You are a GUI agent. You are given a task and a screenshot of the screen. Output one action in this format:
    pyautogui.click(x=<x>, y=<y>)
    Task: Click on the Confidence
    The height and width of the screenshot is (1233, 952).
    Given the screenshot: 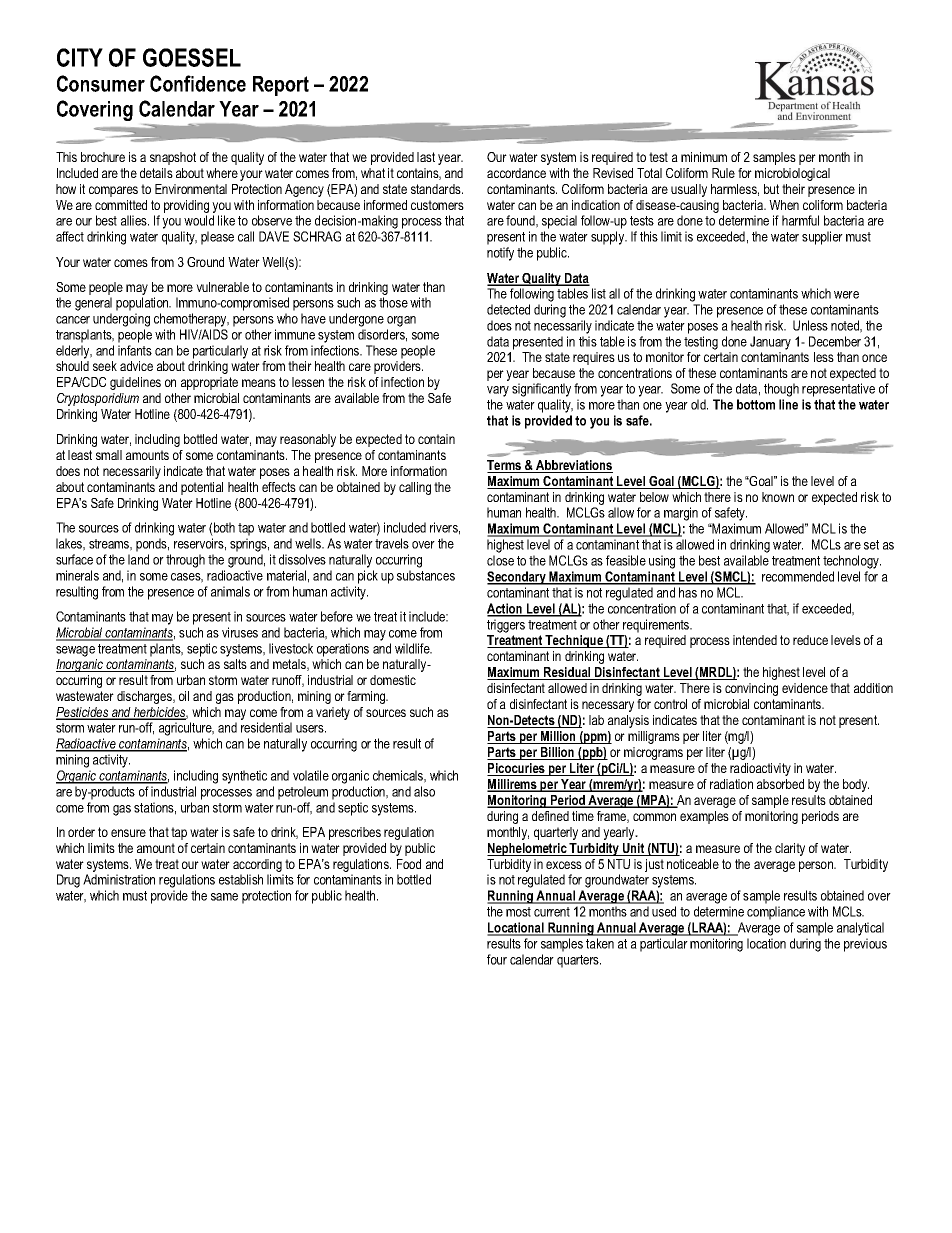 What is the action you would take?
    pyautogui.click(x=198, y=83)
